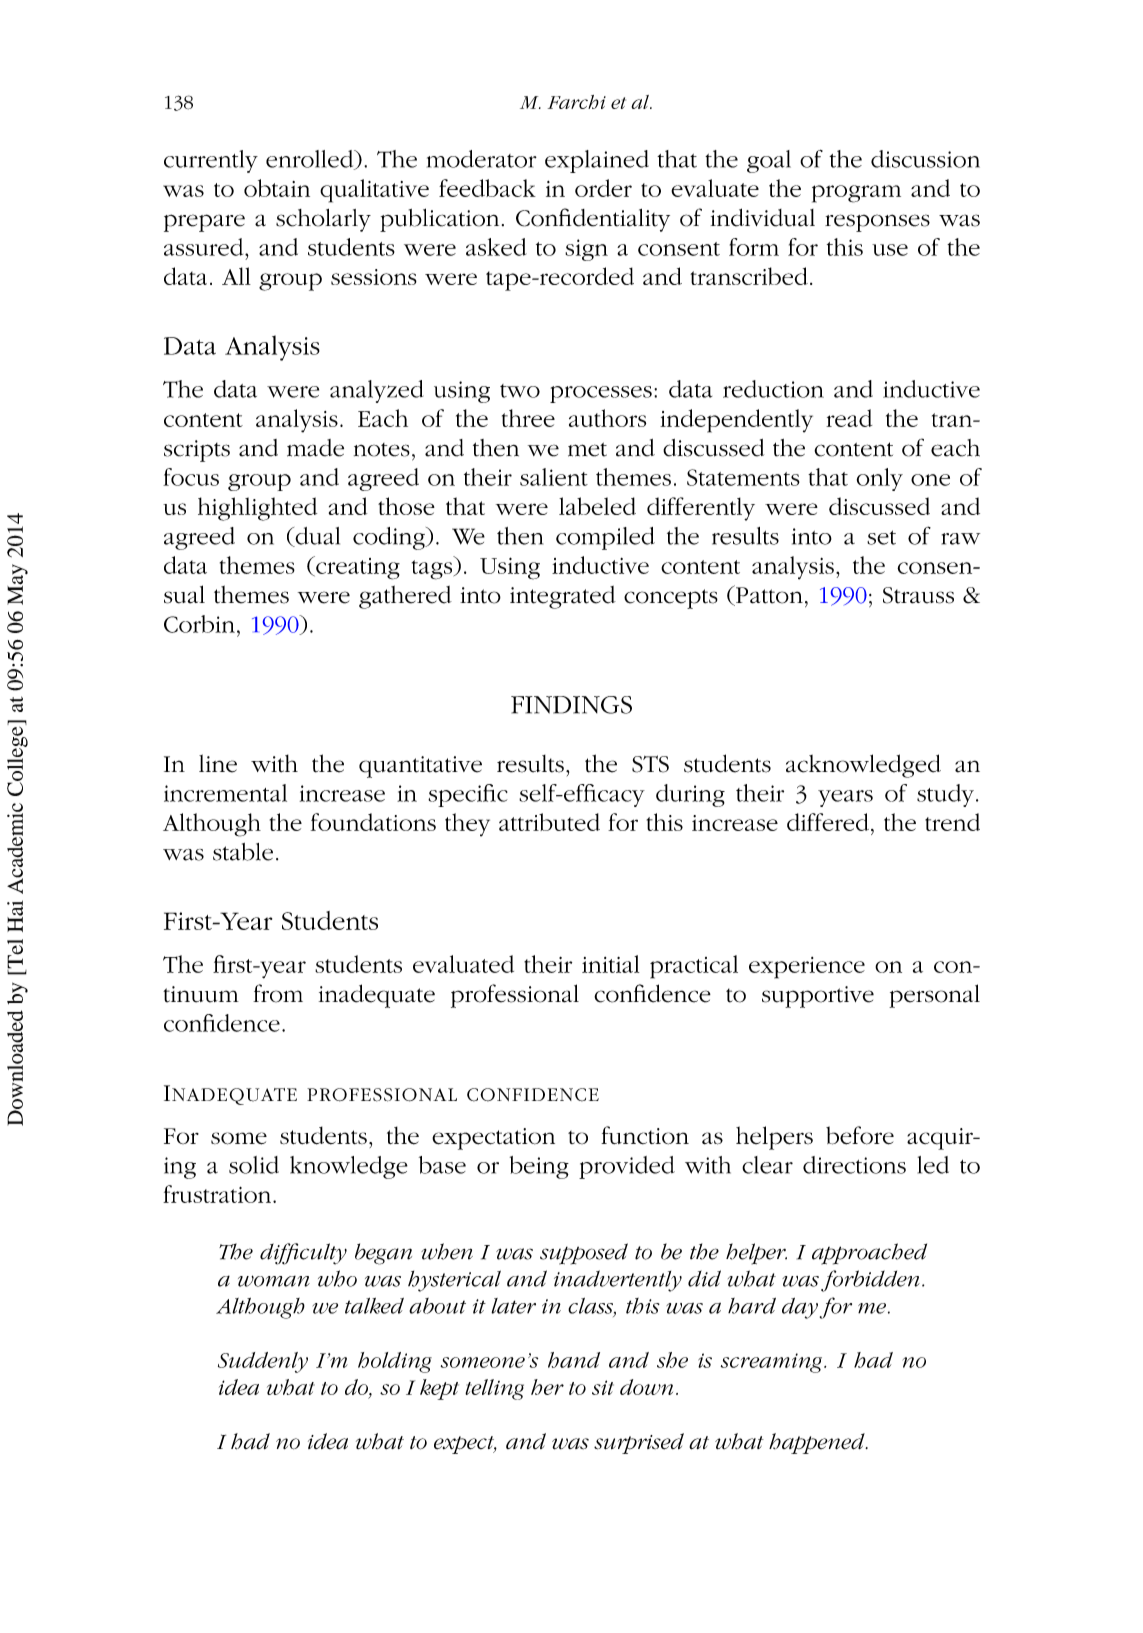  I want to click on sit, so click(603, 1387).
